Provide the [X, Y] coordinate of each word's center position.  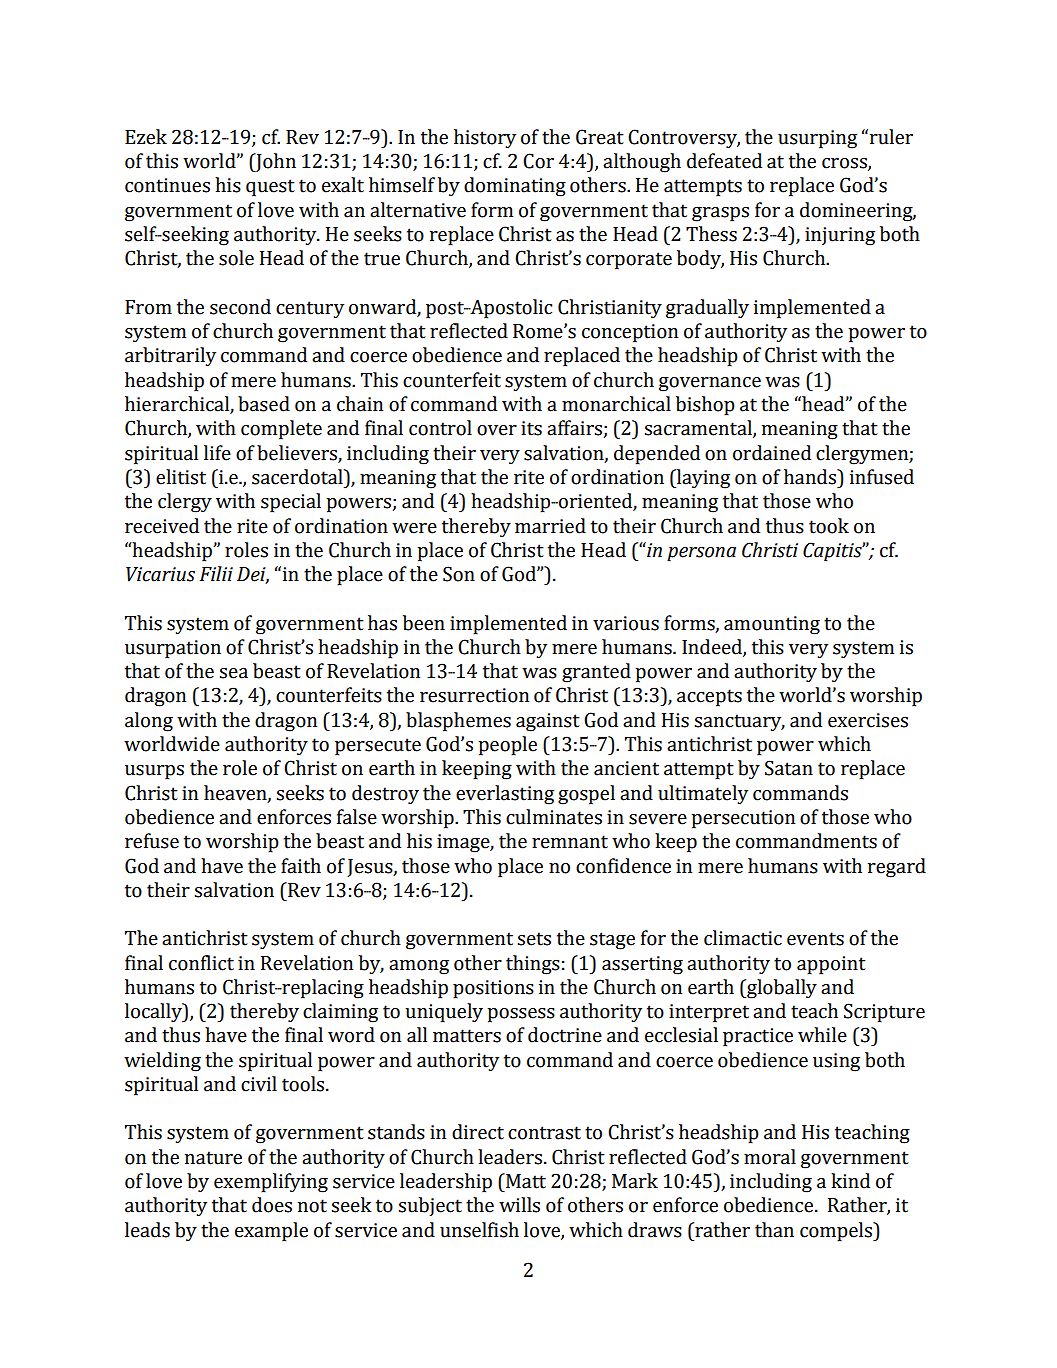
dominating [515, 187]
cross [845, 164]
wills [519, 1205]
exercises [868, 720]
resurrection [474, 695]
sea [234, 673]
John [275, 162]
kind [850, 1181]
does [272, 1205]
